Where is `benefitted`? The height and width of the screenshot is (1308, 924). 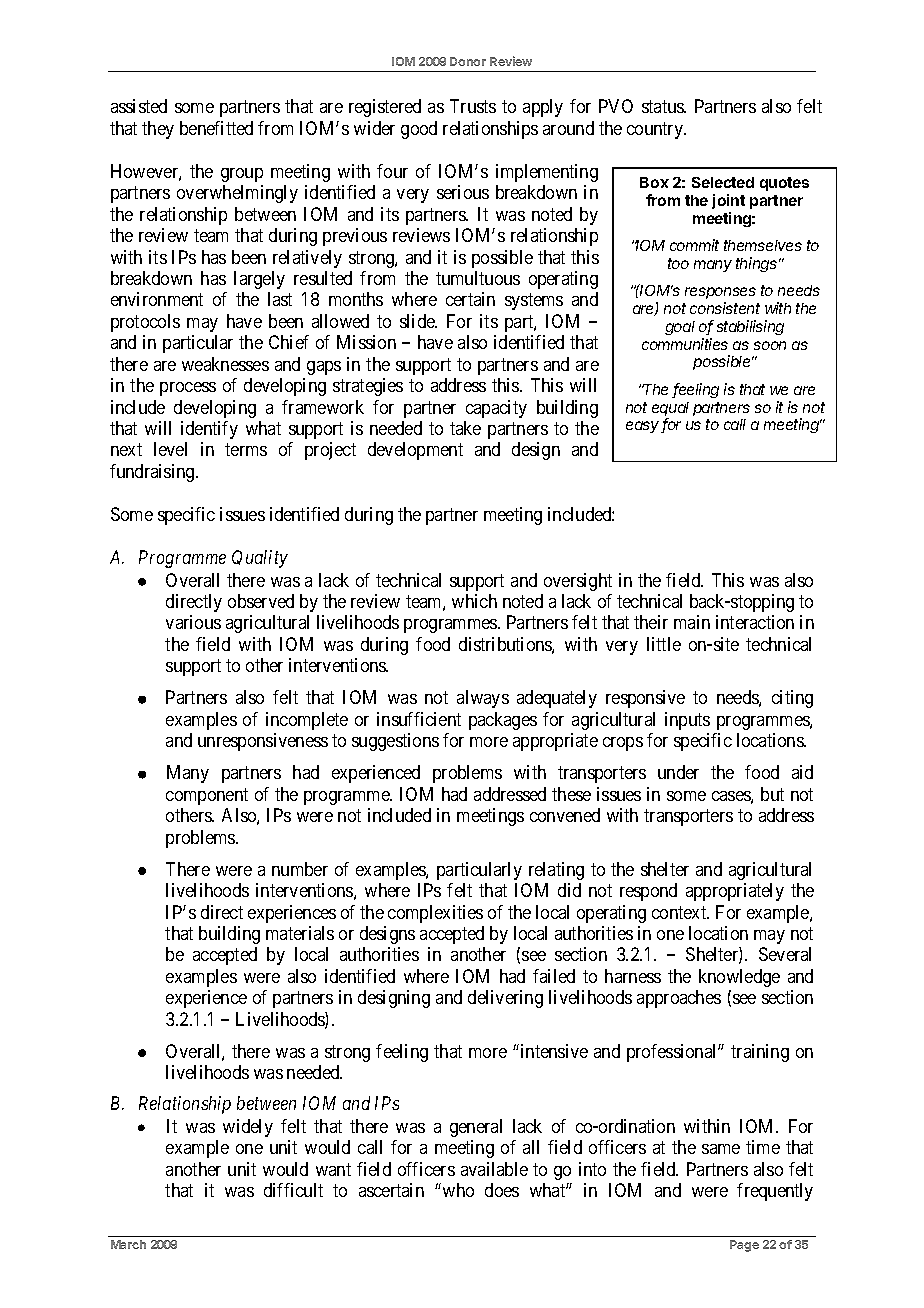
benefitted is located at coordinates (216, 128).
